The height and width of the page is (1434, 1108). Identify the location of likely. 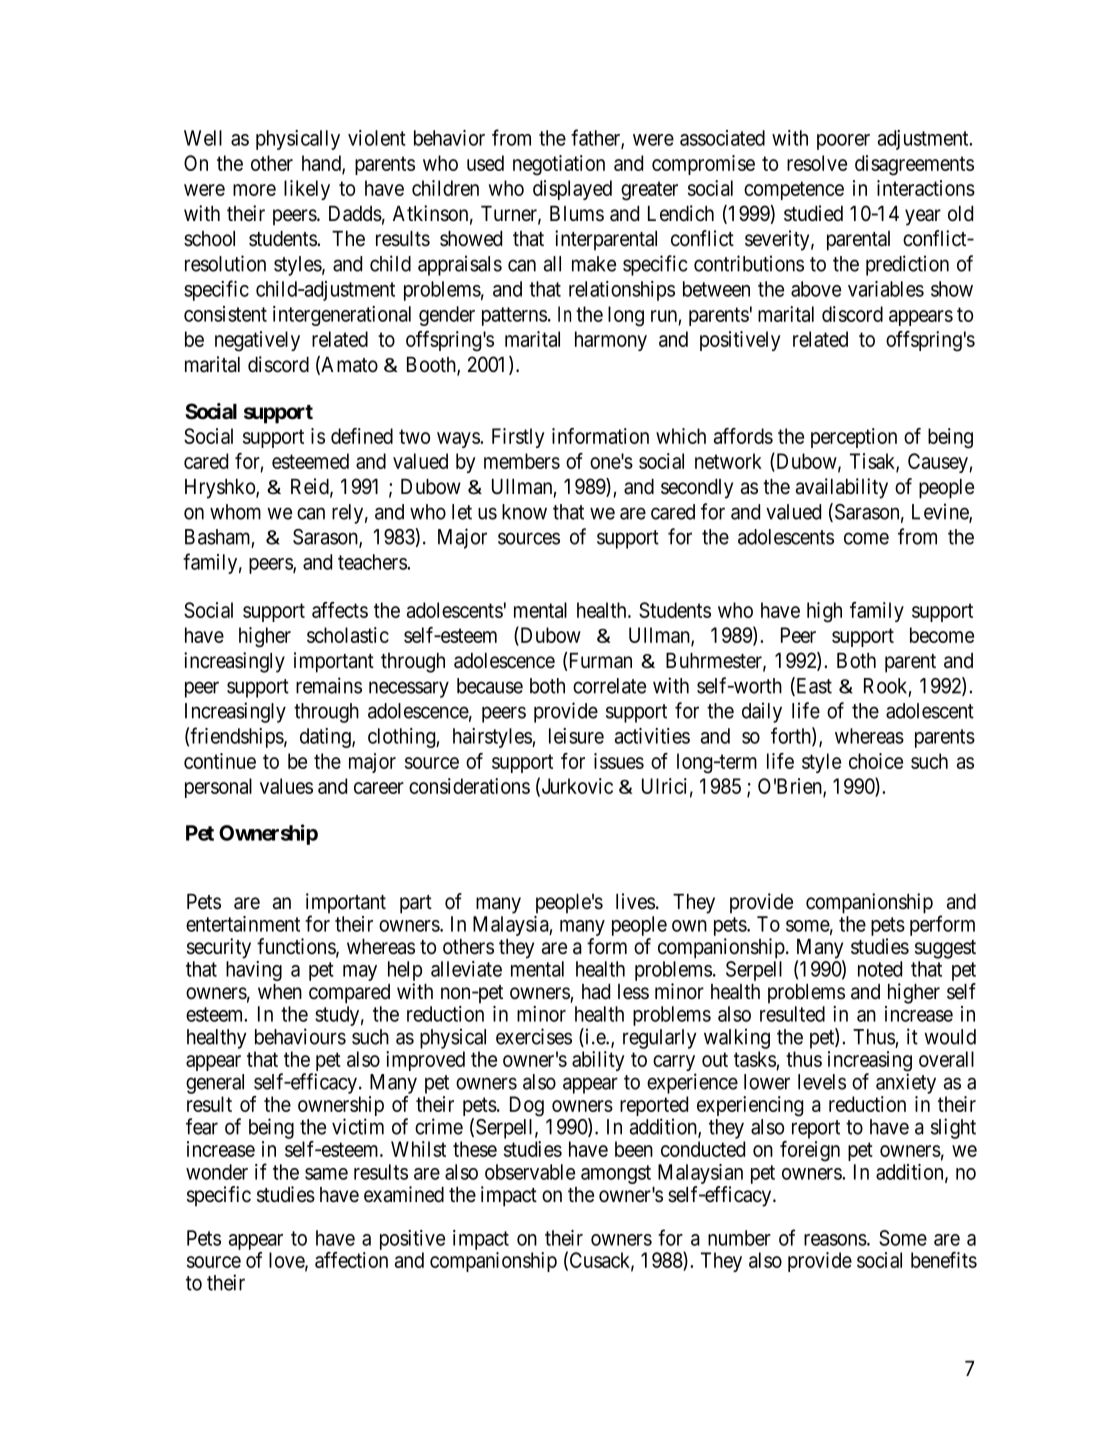
(307, 190).
